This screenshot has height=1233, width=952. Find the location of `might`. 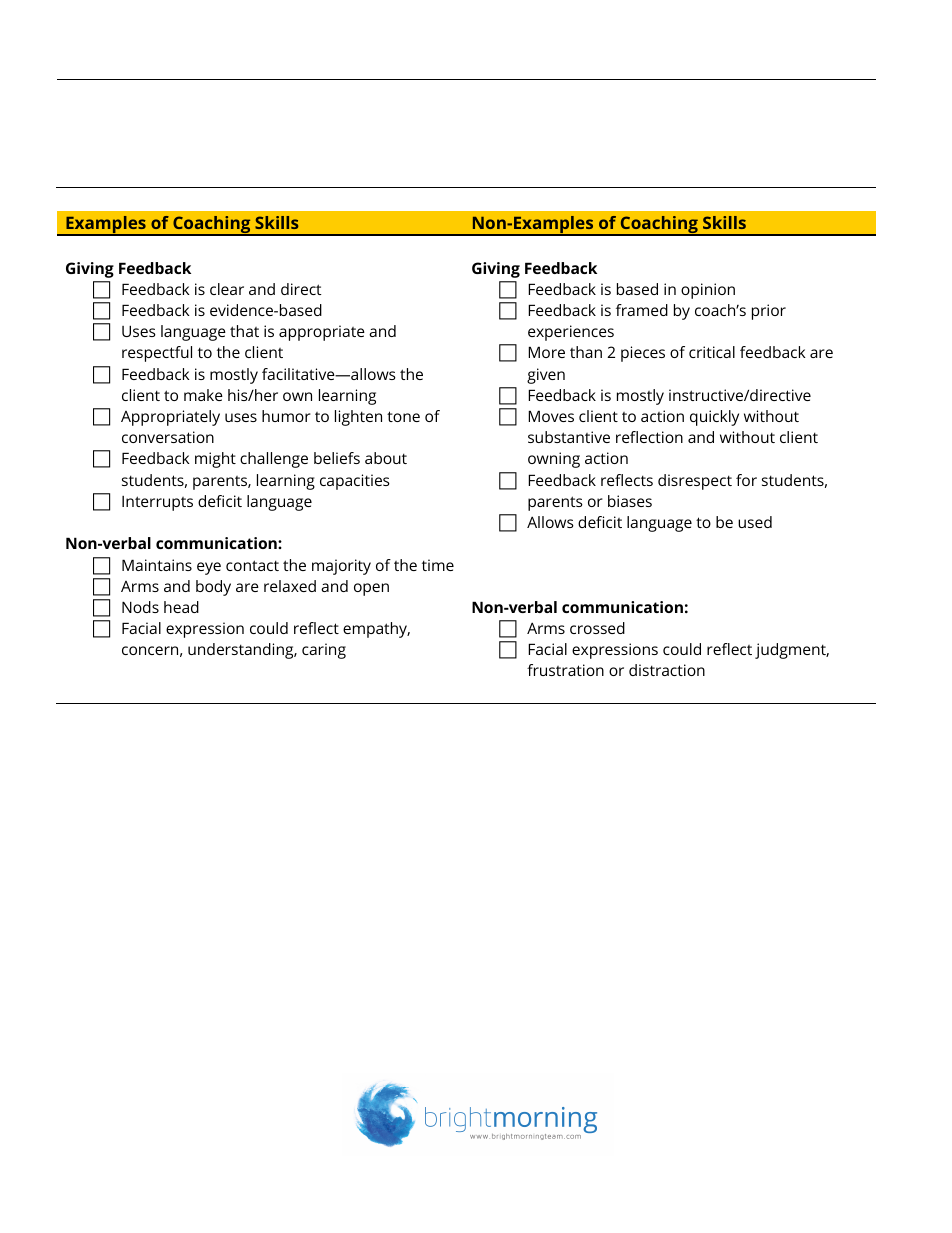

might is located at coordinates (215, 460).
